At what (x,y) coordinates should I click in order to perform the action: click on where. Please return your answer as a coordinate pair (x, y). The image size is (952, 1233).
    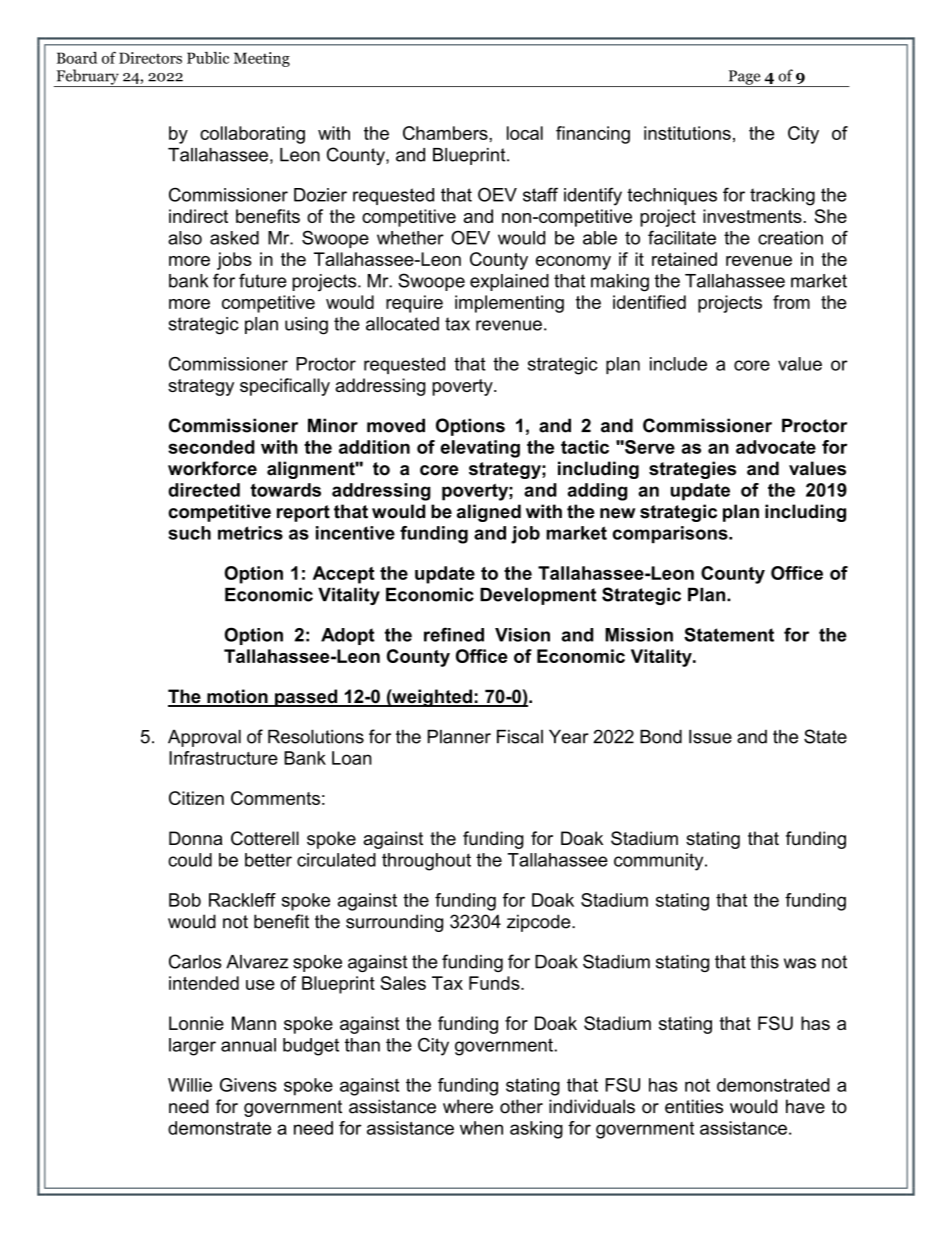
    Looking at the image, I should click on (468, 1106).
